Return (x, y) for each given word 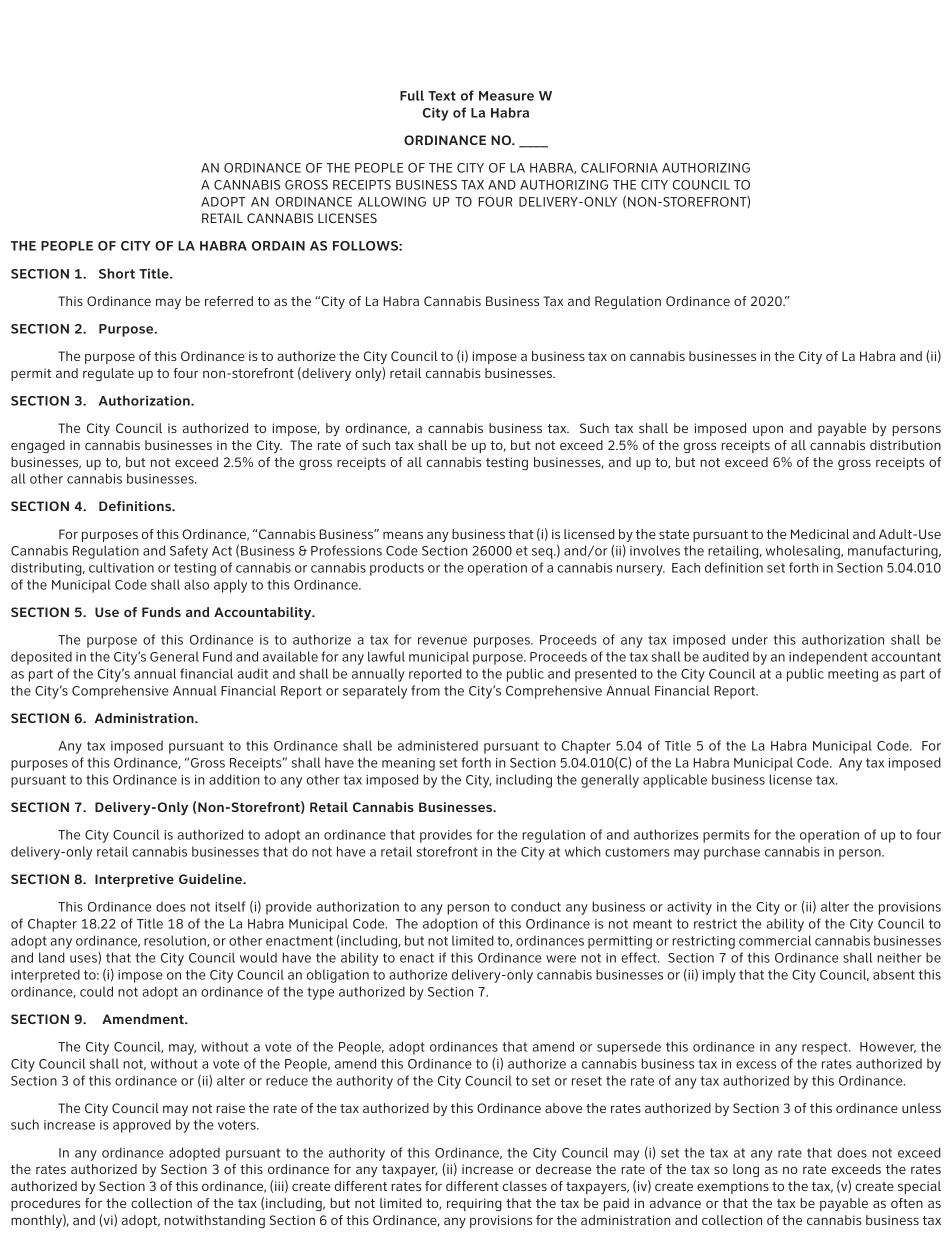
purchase (732, 853)
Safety (189, 552)
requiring (474, 1204)
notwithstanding (214, 1221)
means (403, 535)
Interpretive (134, 880)
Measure (506, 96)
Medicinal (820, 534)
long (746, 1170)
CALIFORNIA (619, 168)
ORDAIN (278, 246)
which (583, 851)
